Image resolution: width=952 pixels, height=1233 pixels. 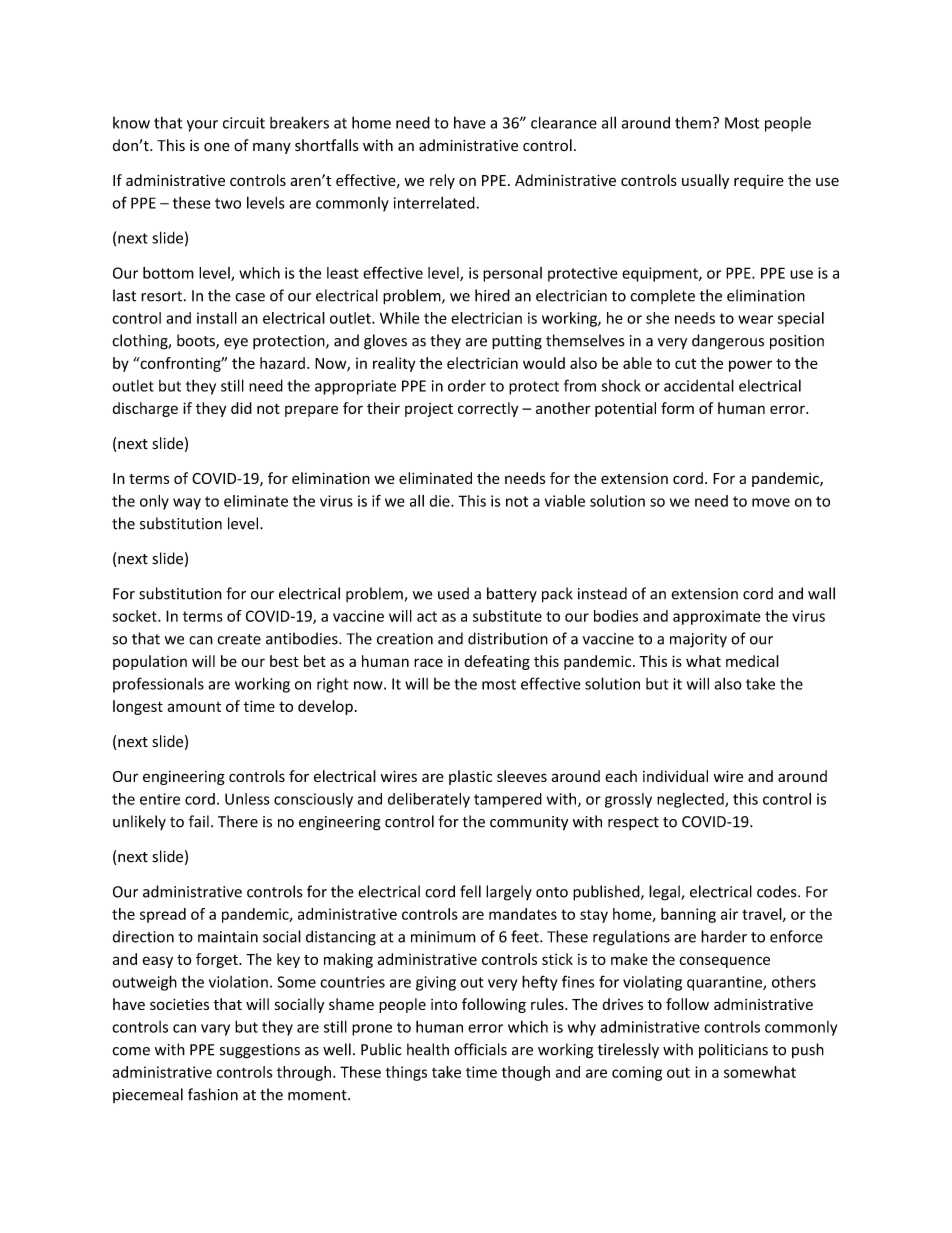 What do you see at coordinates (717, 617) in the page?
I see `approximate` at bounding box center [717, 617].
